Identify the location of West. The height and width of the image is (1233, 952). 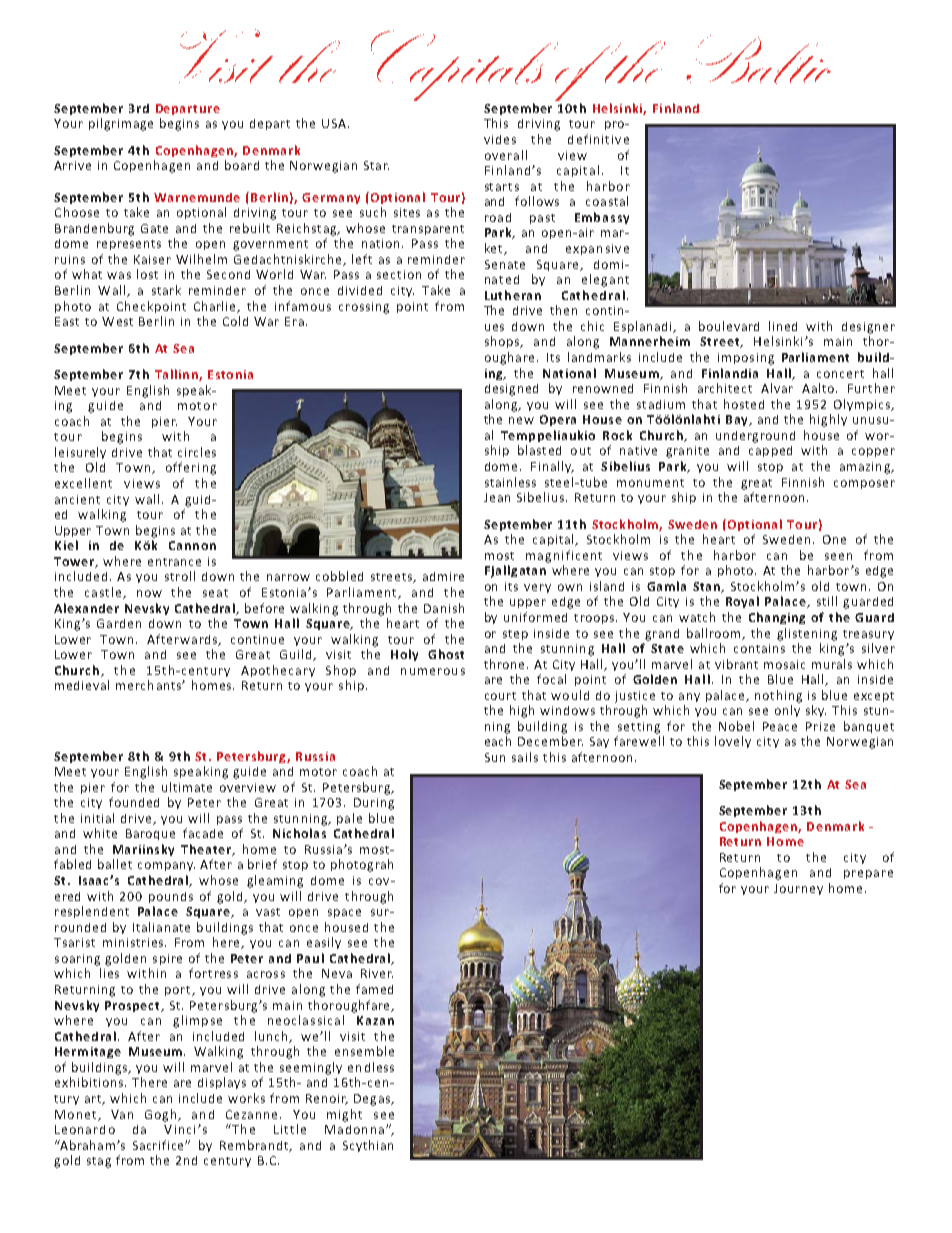
(117, 321).
